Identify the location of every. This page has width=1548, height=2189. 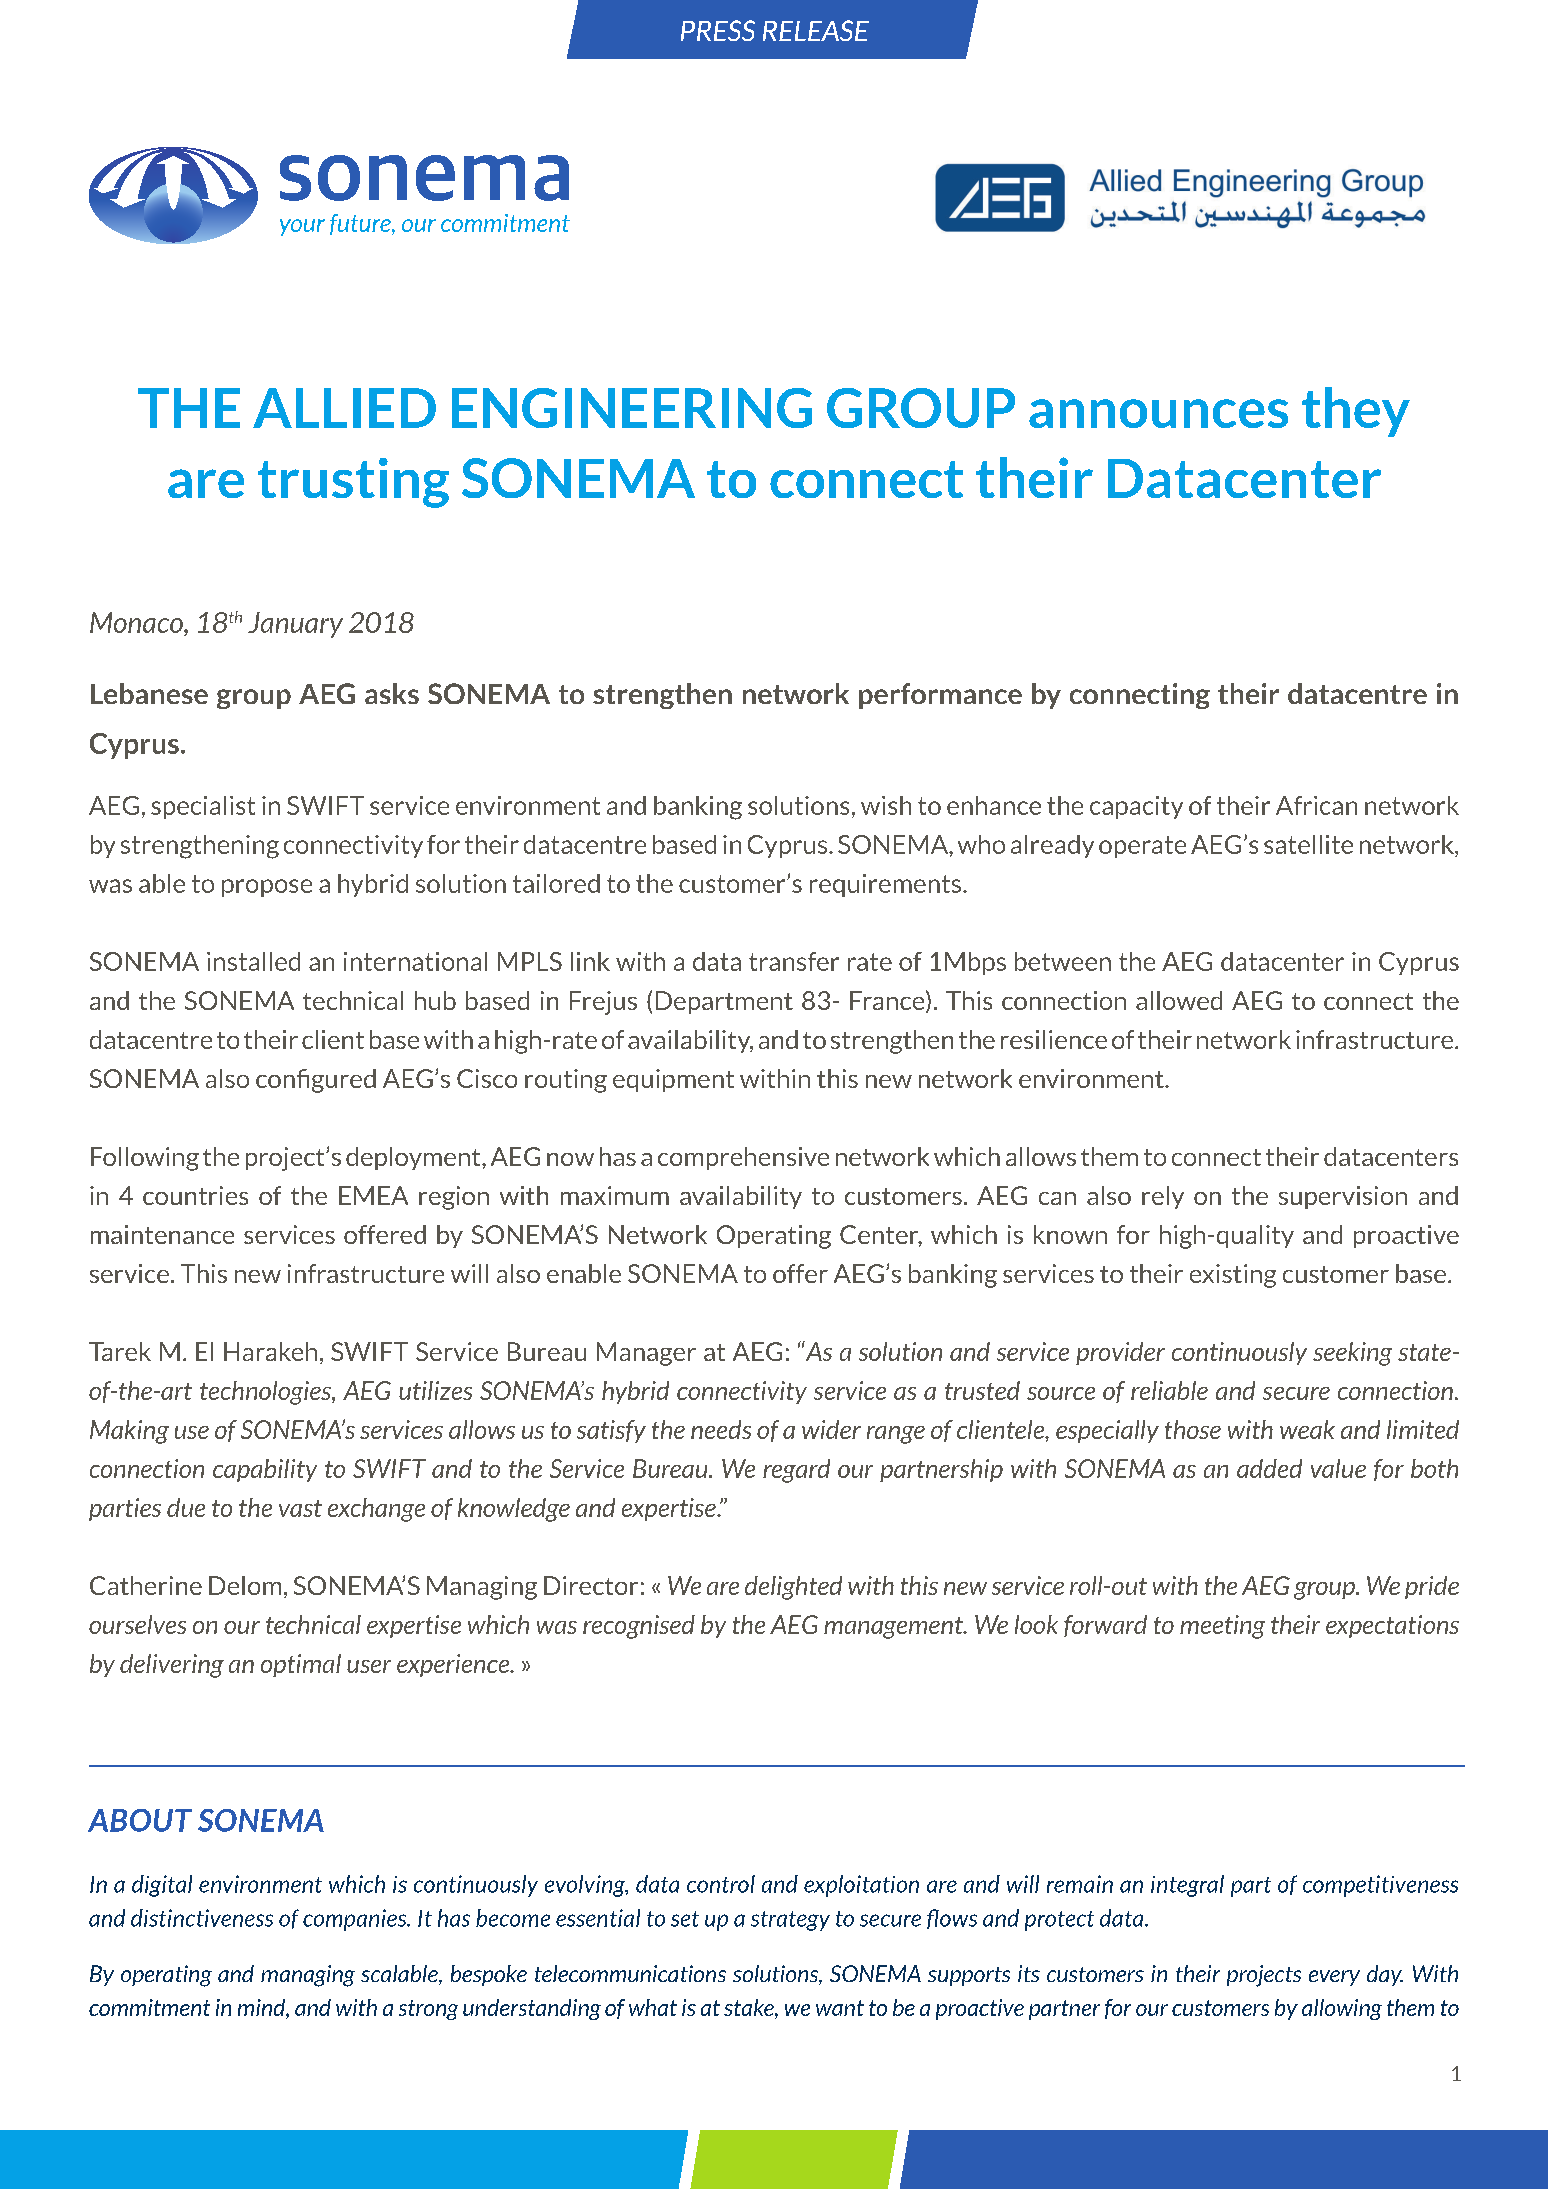
(1334, 1978).
